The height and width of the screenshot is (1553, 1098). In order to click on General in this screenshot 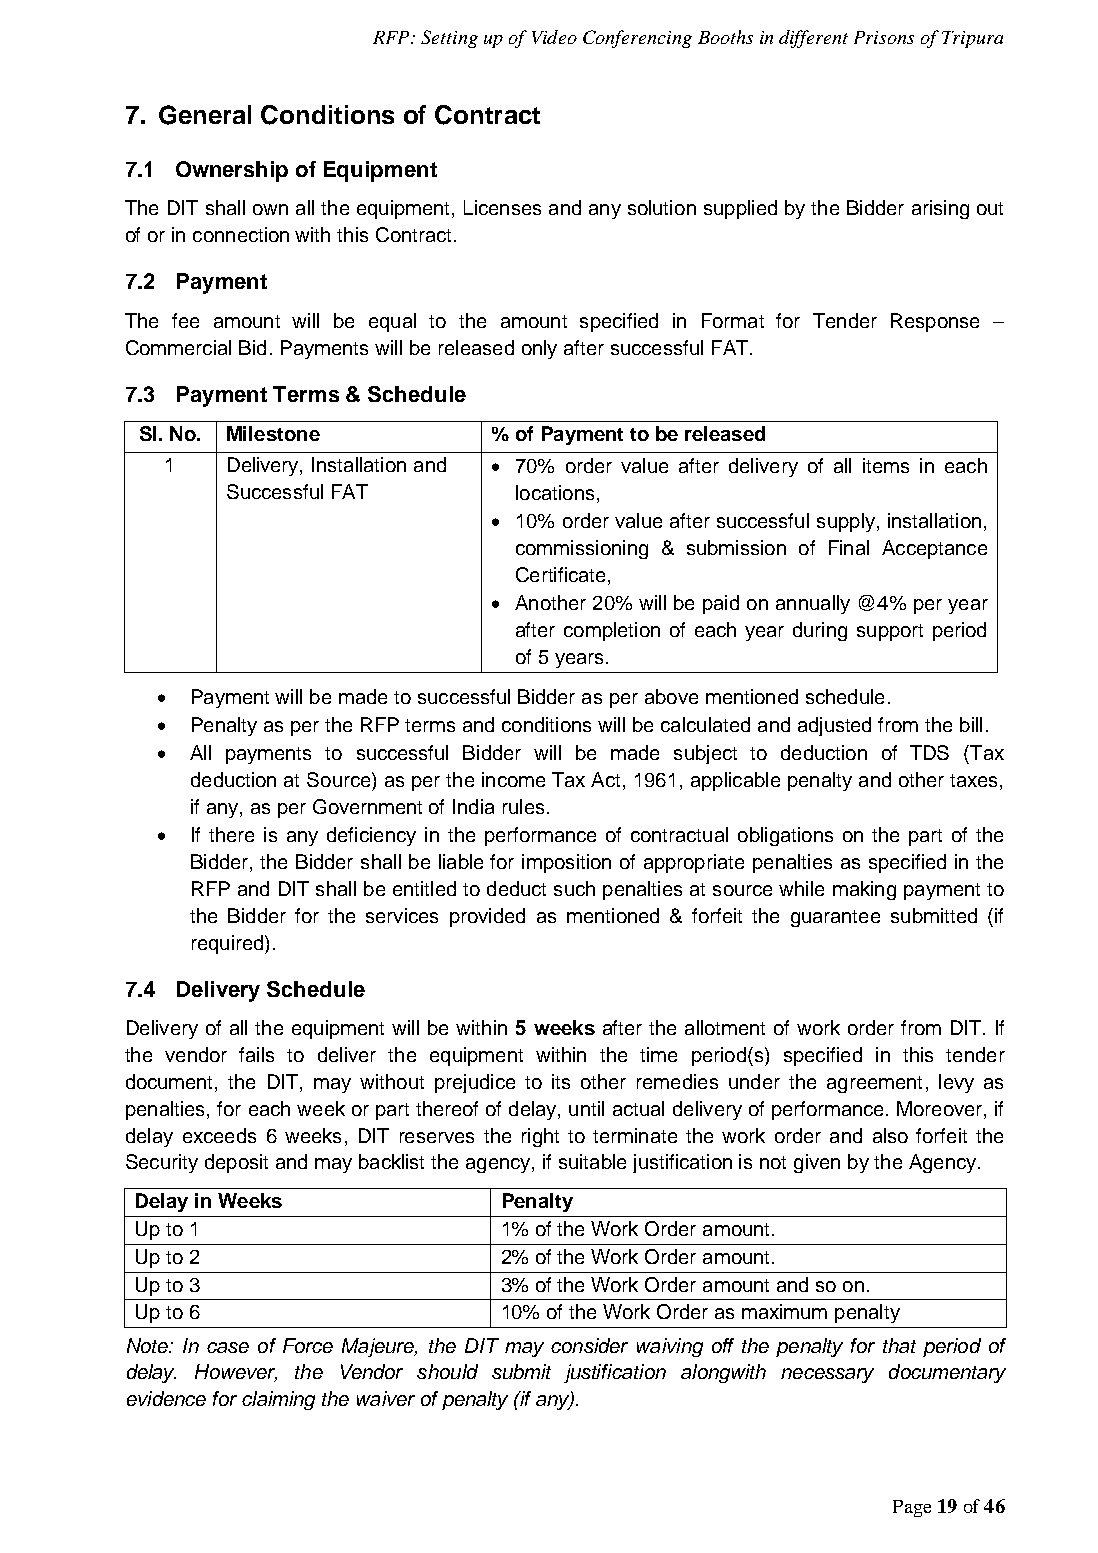, I will do `click(205, 115)`.
